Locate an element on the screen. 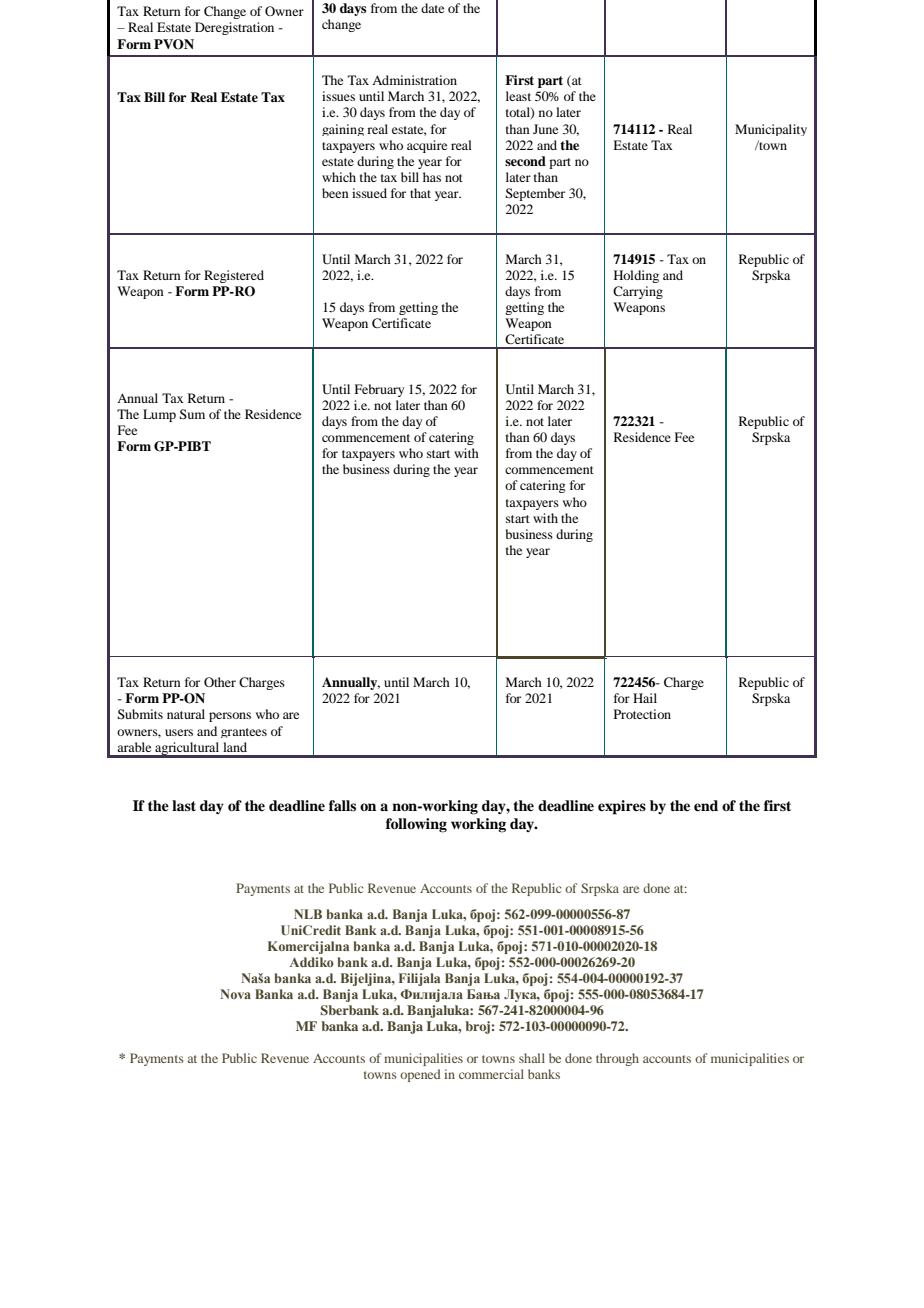 The width and height of the screenshot is (924, 1308). Nova is located at coordinates (235, 994).
